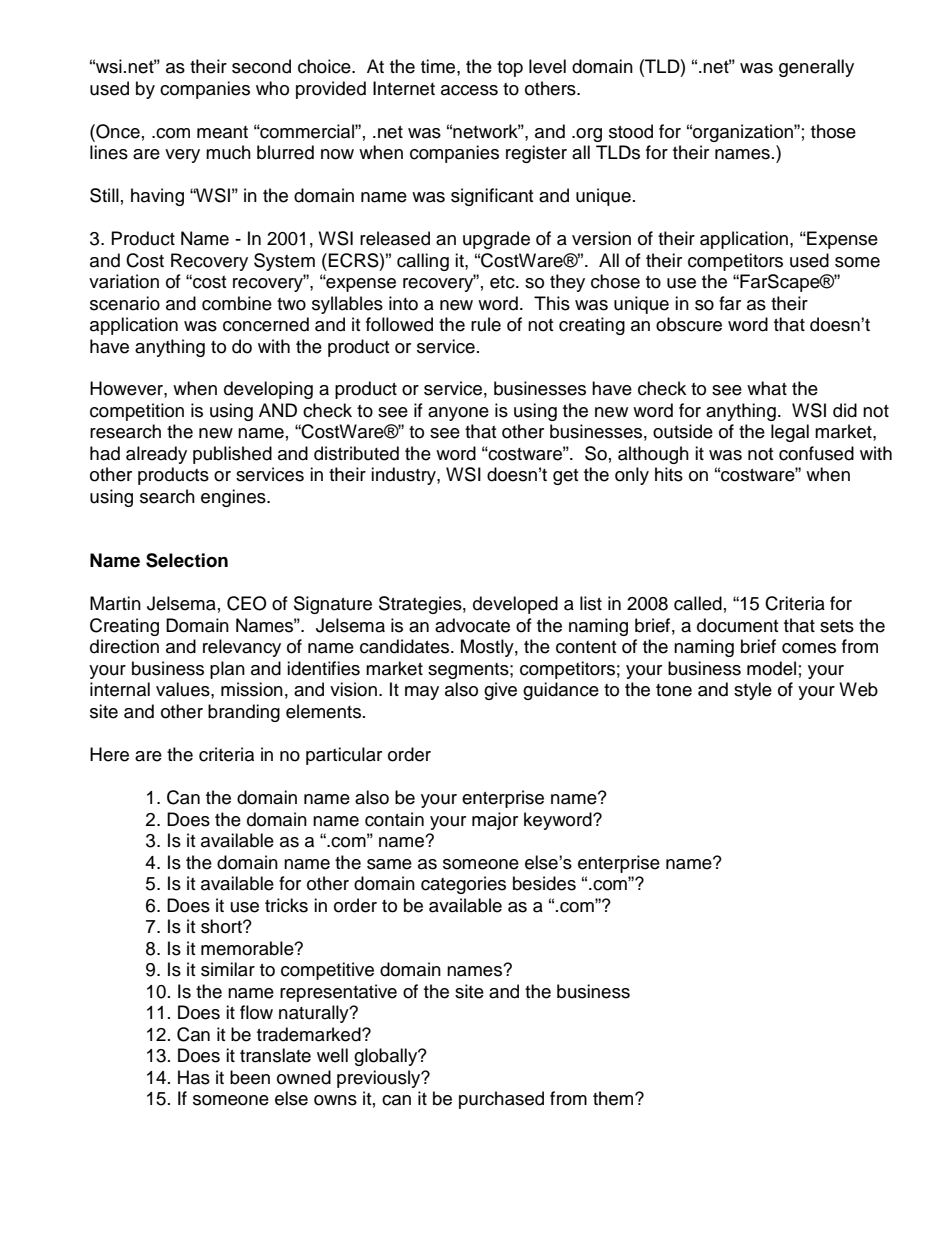 The image size is (952, 1233). Describe the element at coordinates (495, 821) in the page. I see `major` at that location.
